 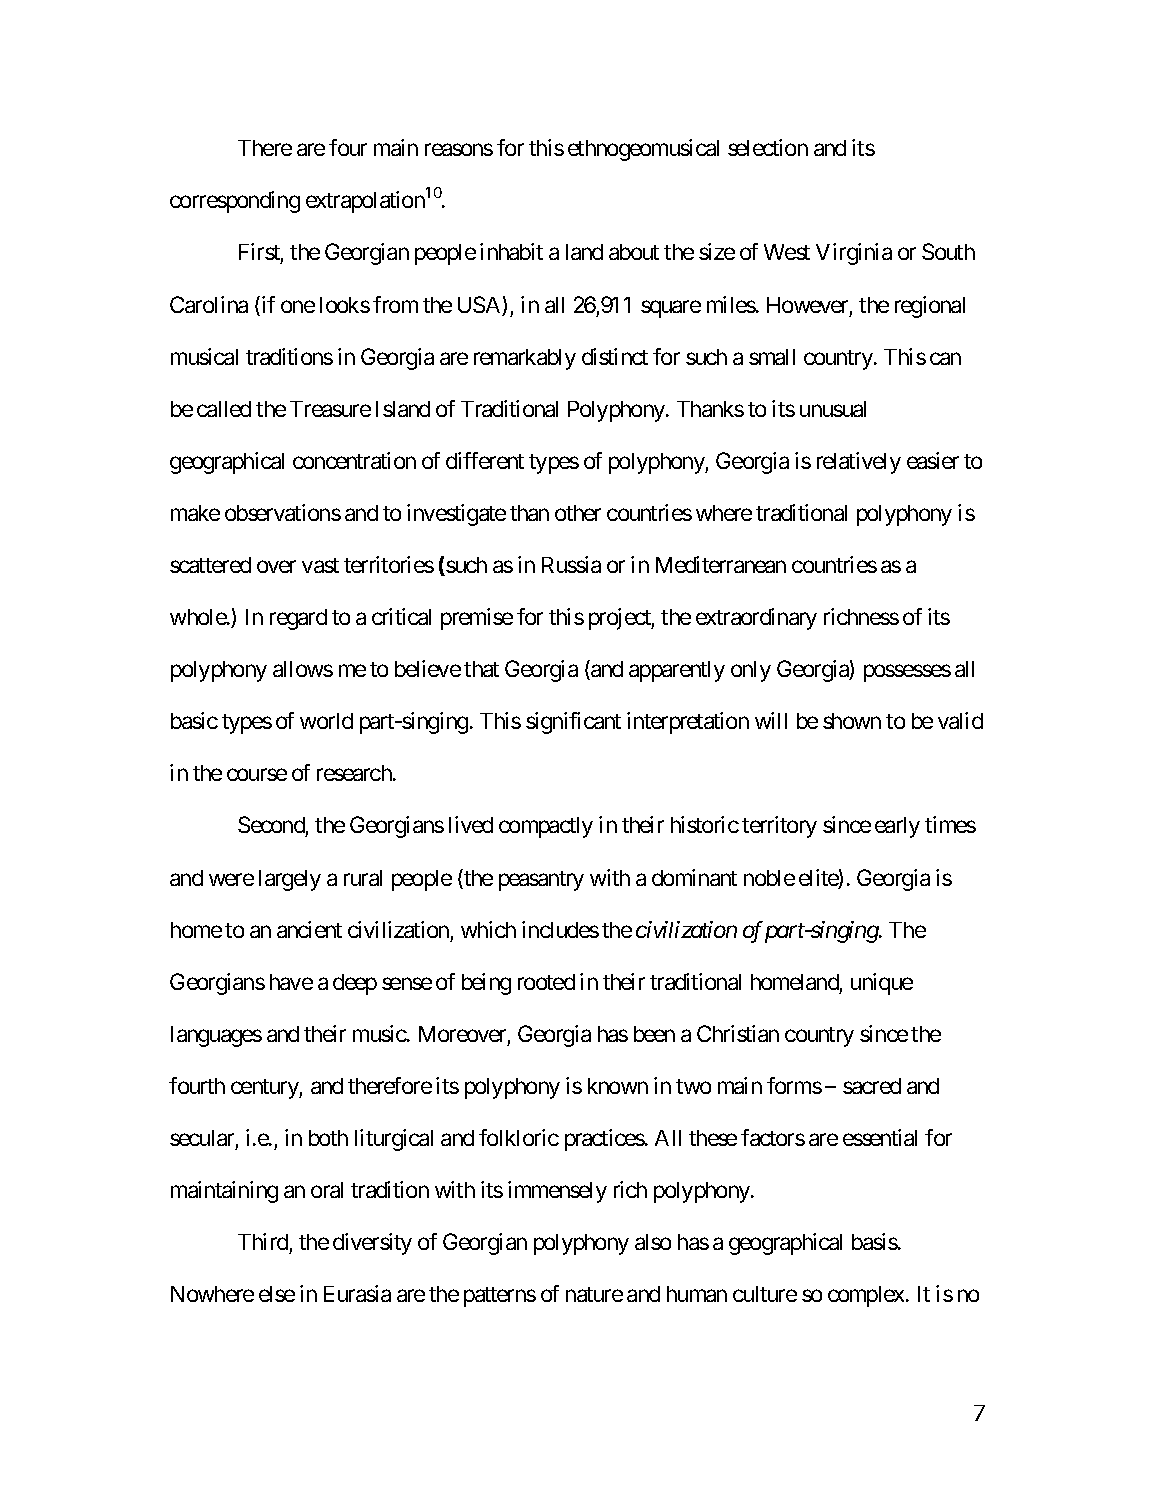 What do you see at coordinates (235, 202) in the screenshot?
I see `corresponding` at bounding box center [235, 202].
